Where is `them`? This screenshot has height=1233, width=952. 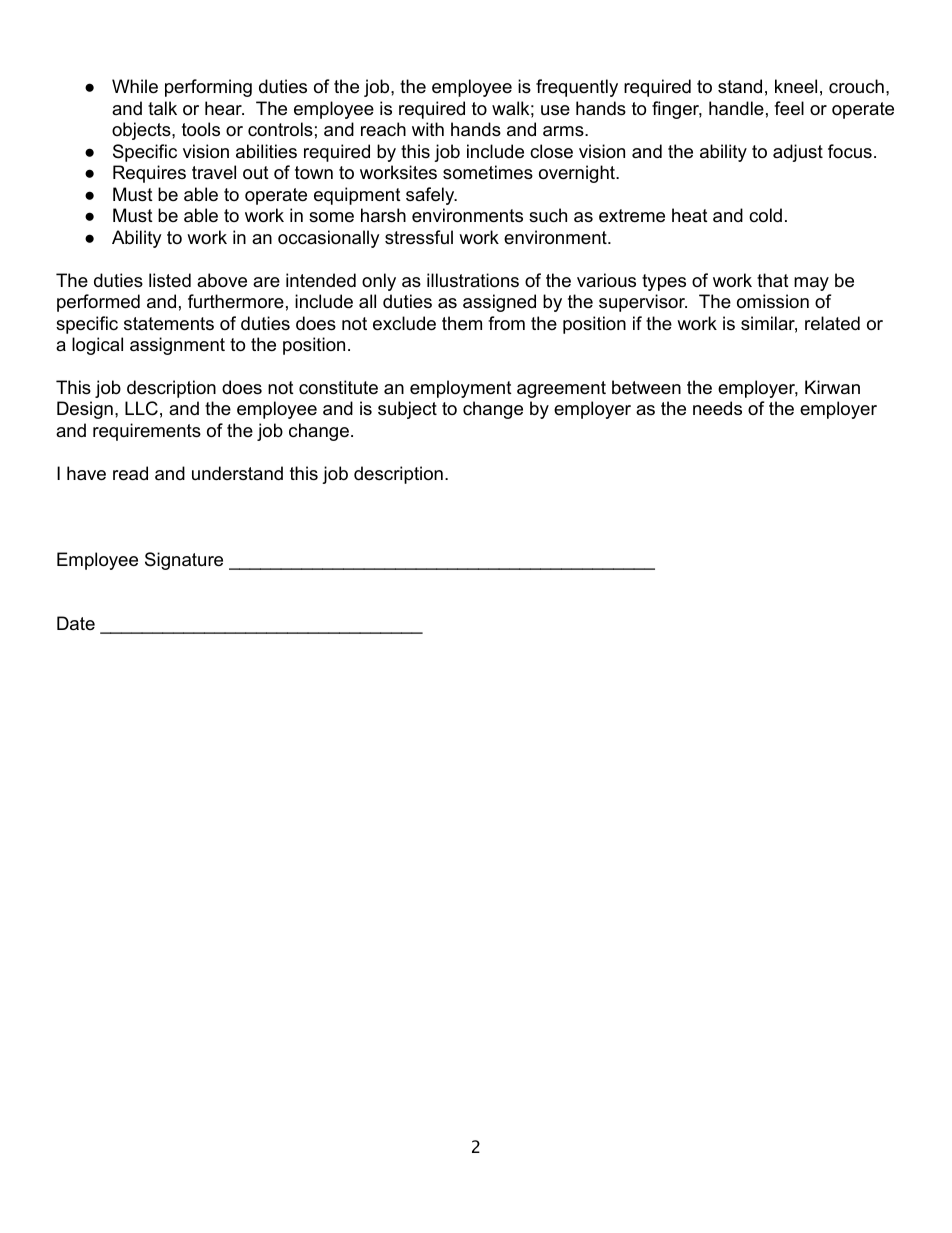
them is located at coordinates (462, 323).
